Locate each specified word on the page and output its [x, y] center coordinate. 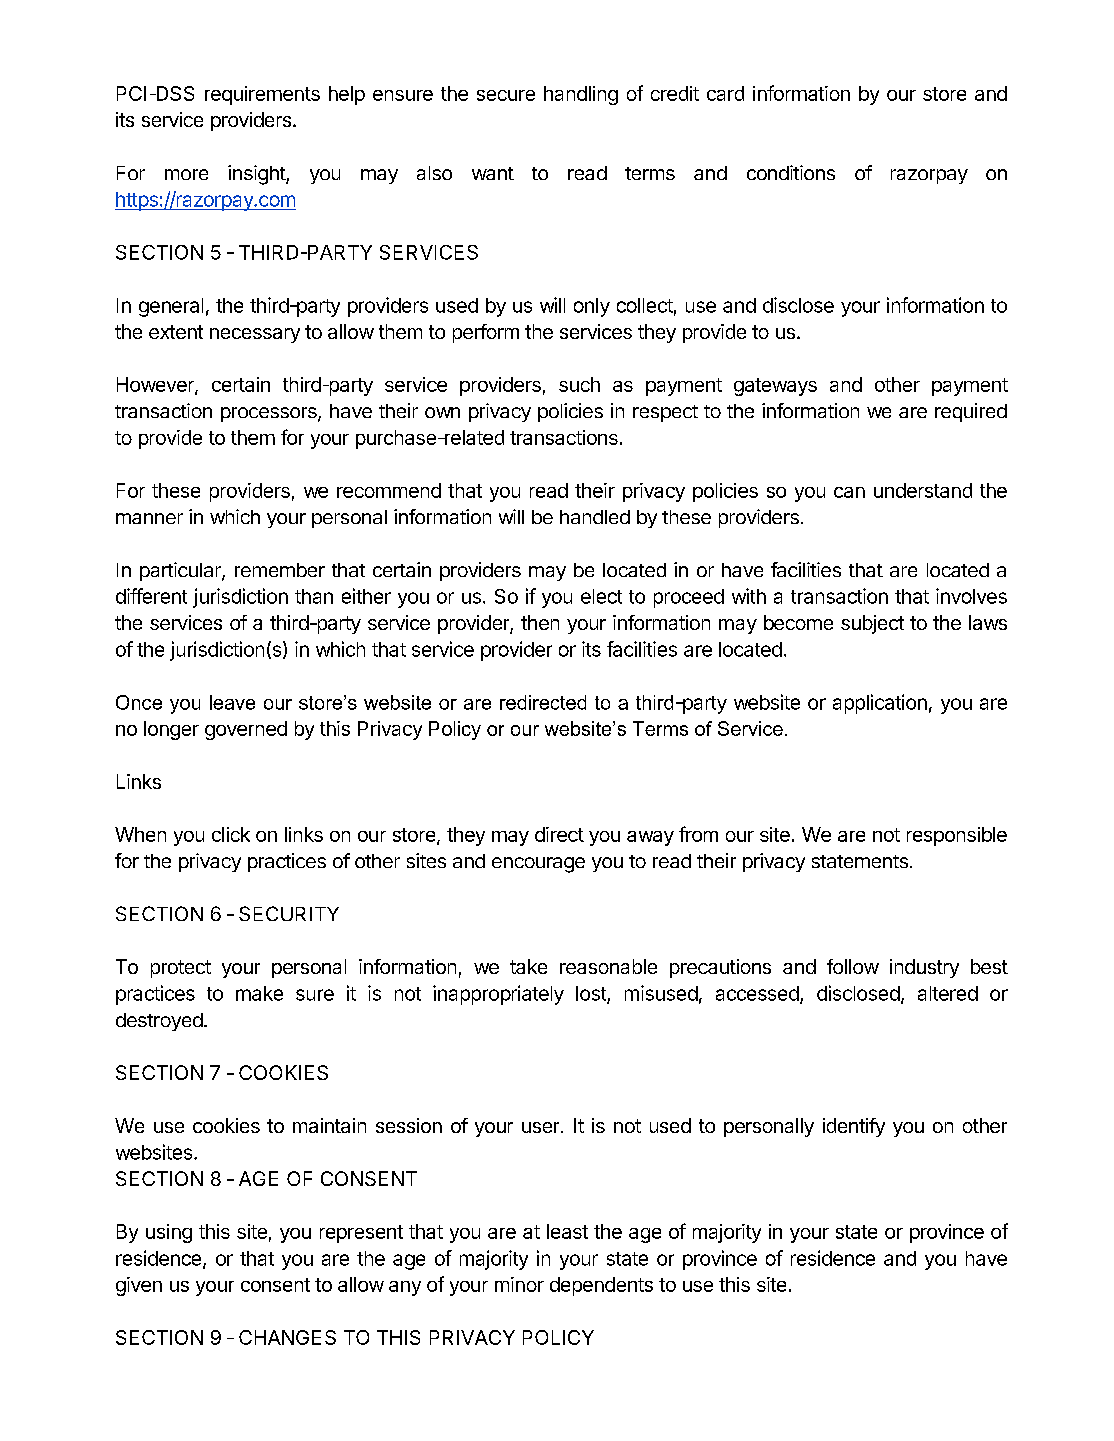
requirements [262, 95]
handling [581, 95]
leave [232, 702]
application [880, 704]
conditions [791, 172]
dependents [601, 1286]
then [540, 622]
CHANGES [287, 1337]
